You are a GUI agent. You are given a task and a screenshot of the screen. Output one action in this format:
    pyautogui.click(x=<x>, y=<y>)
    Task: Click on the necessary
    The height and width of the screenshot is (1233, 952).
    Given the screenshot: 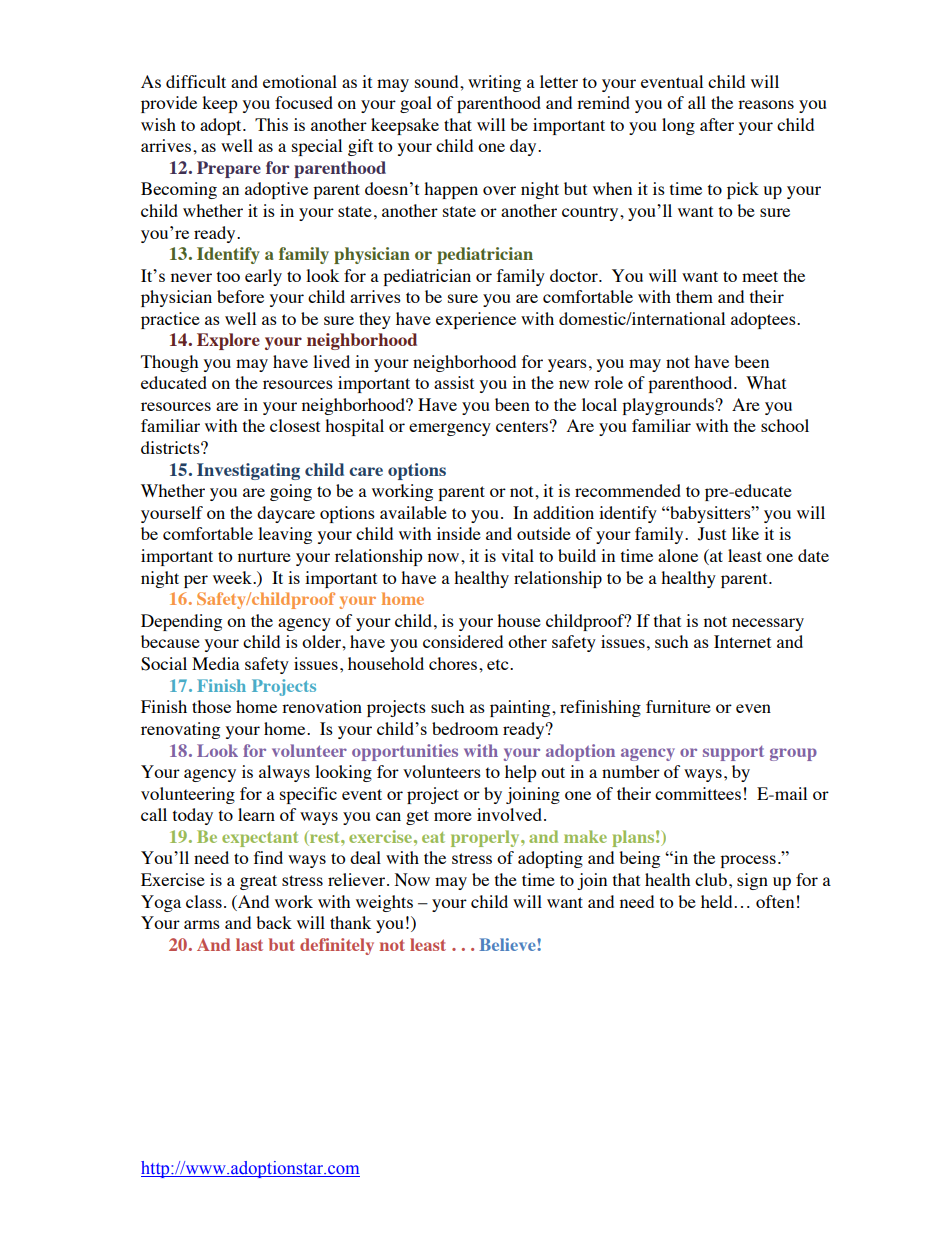 What is the action you would take?
    pyautogui.click(x=768, y=624)
